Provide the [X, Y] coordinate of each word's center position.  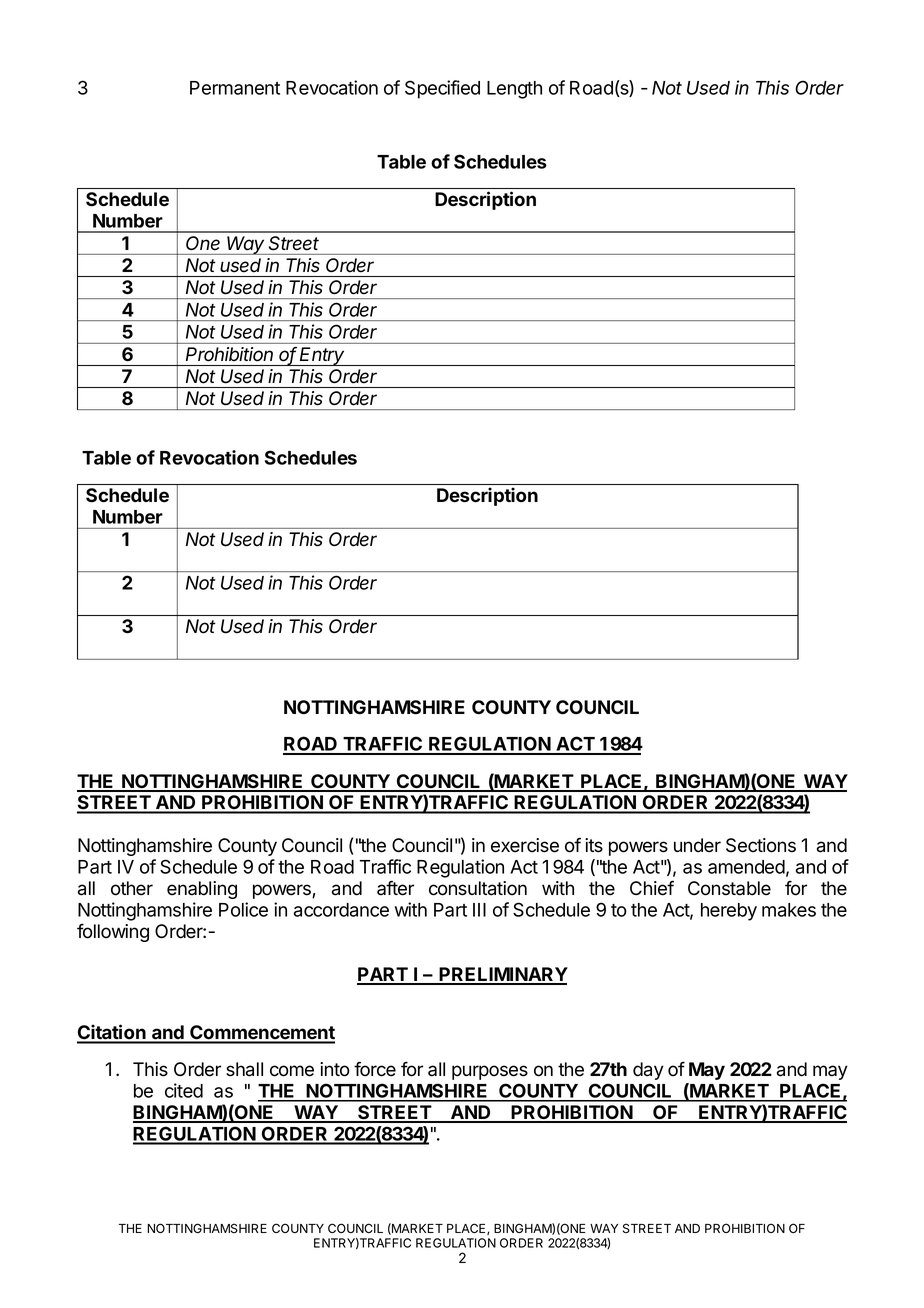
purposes [490, 1072]
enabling [202, 890]
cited [184, 1090]
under [697, 845]
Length [514, 90]
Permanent [235, 88]
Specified [442, 89]
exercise [525, 845]
